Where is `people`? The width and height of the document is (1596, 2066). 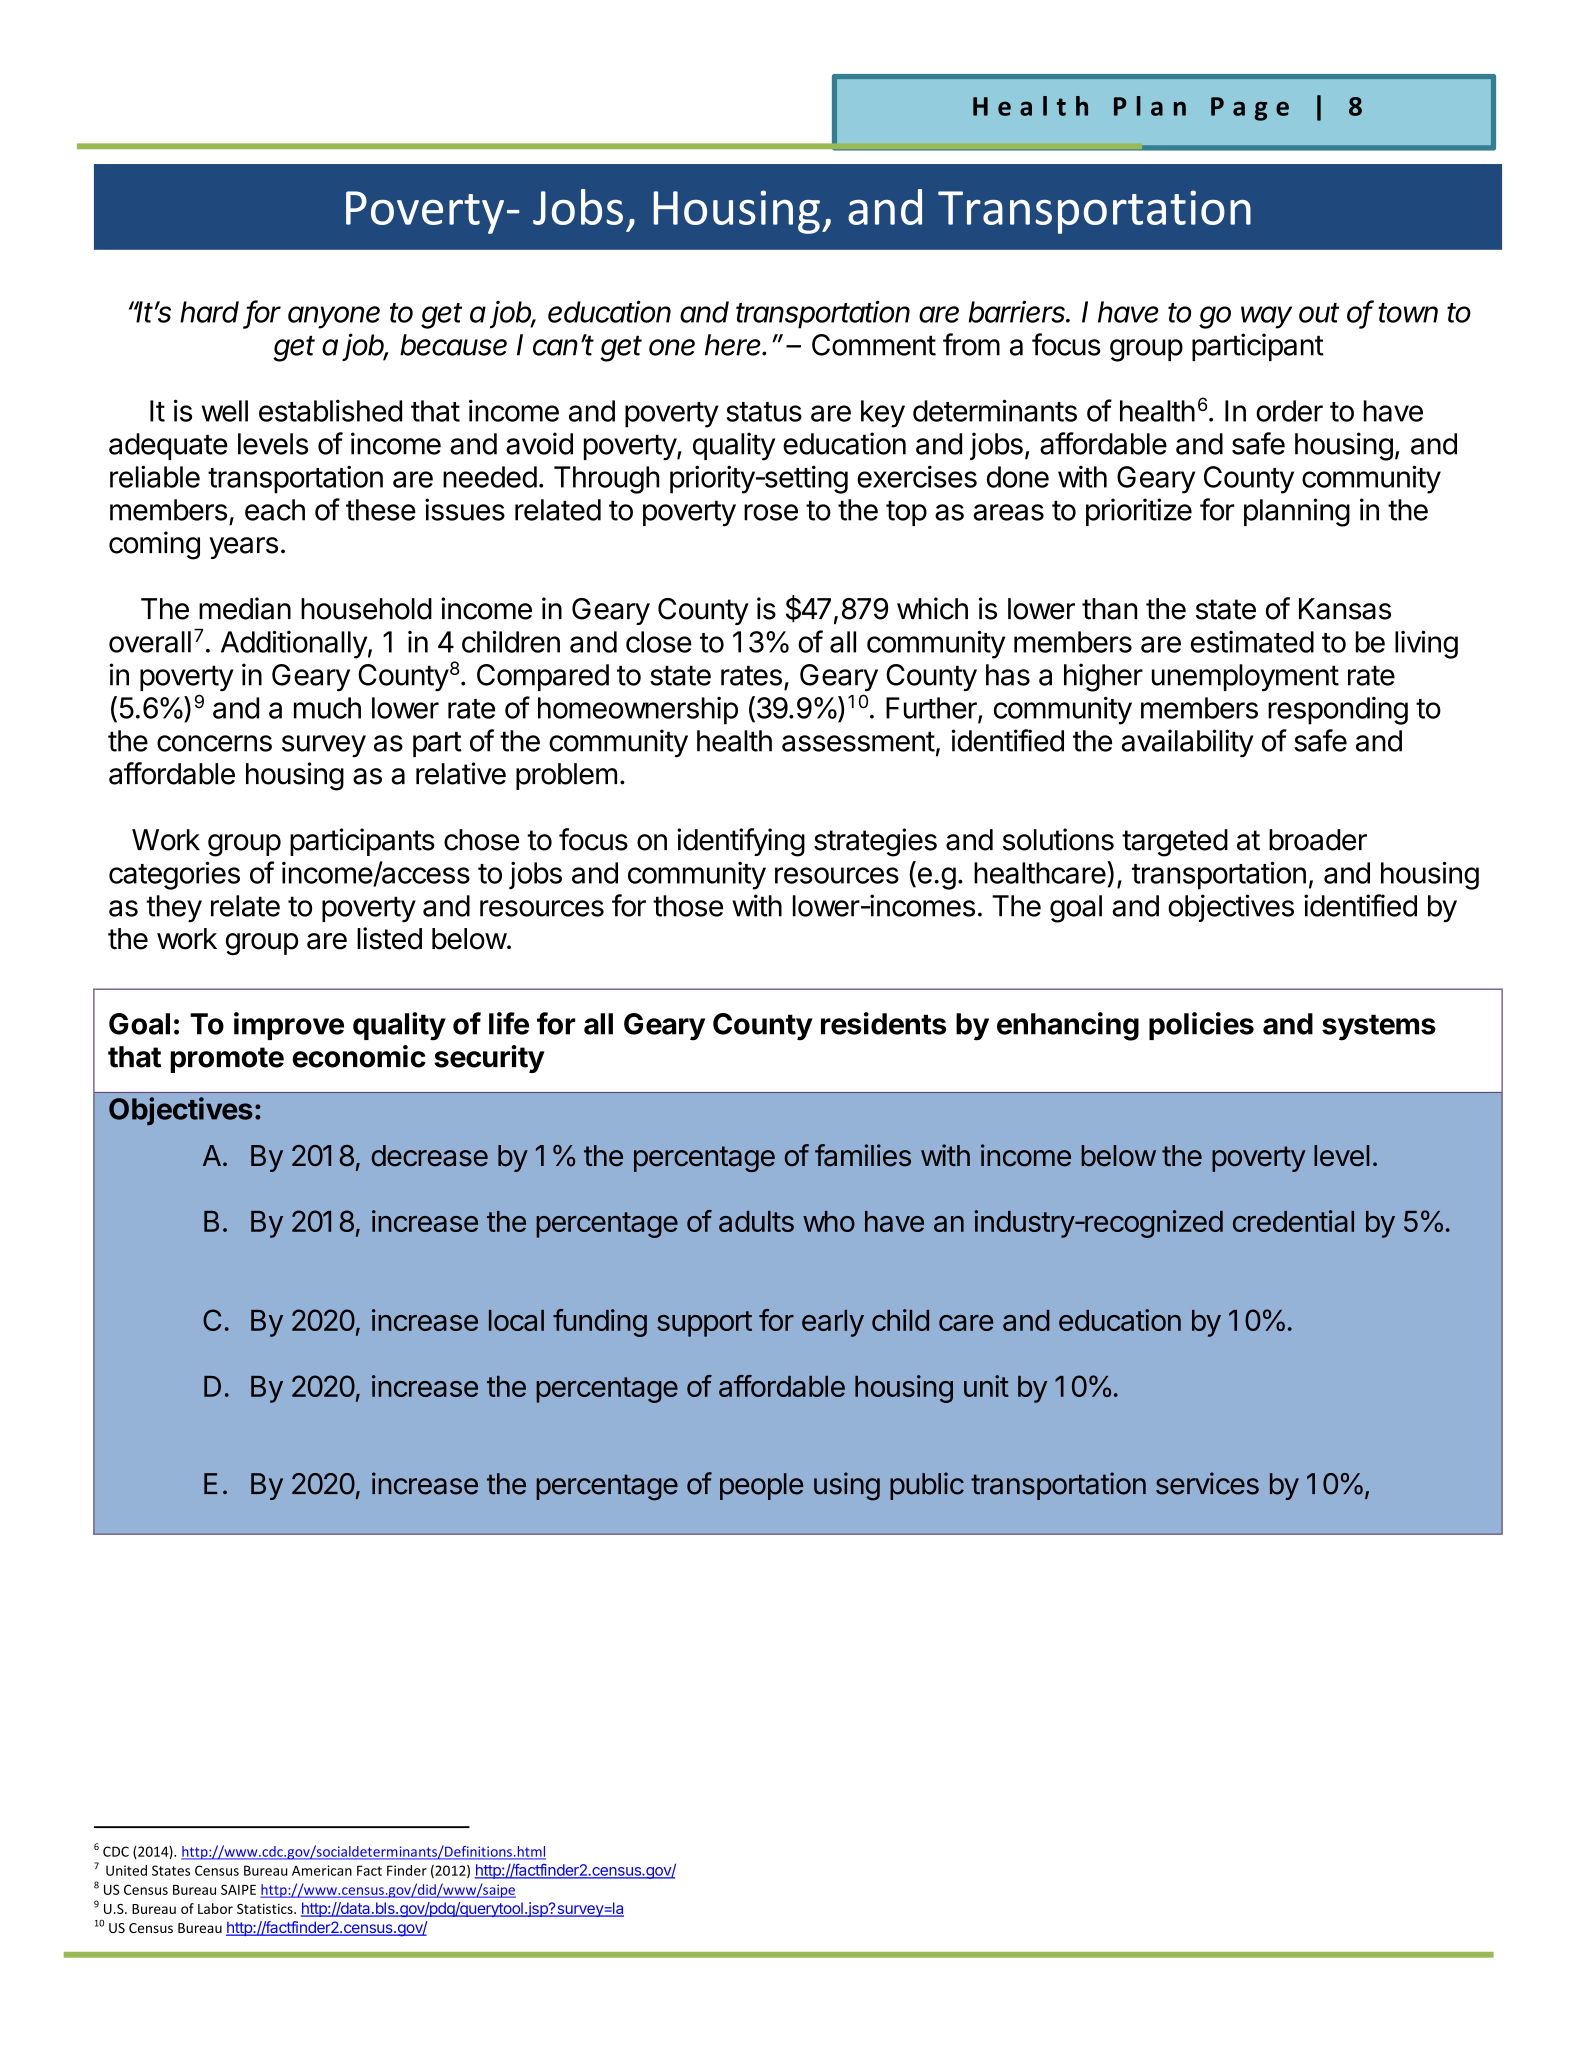
people is located at coordinates (761, 1486).
